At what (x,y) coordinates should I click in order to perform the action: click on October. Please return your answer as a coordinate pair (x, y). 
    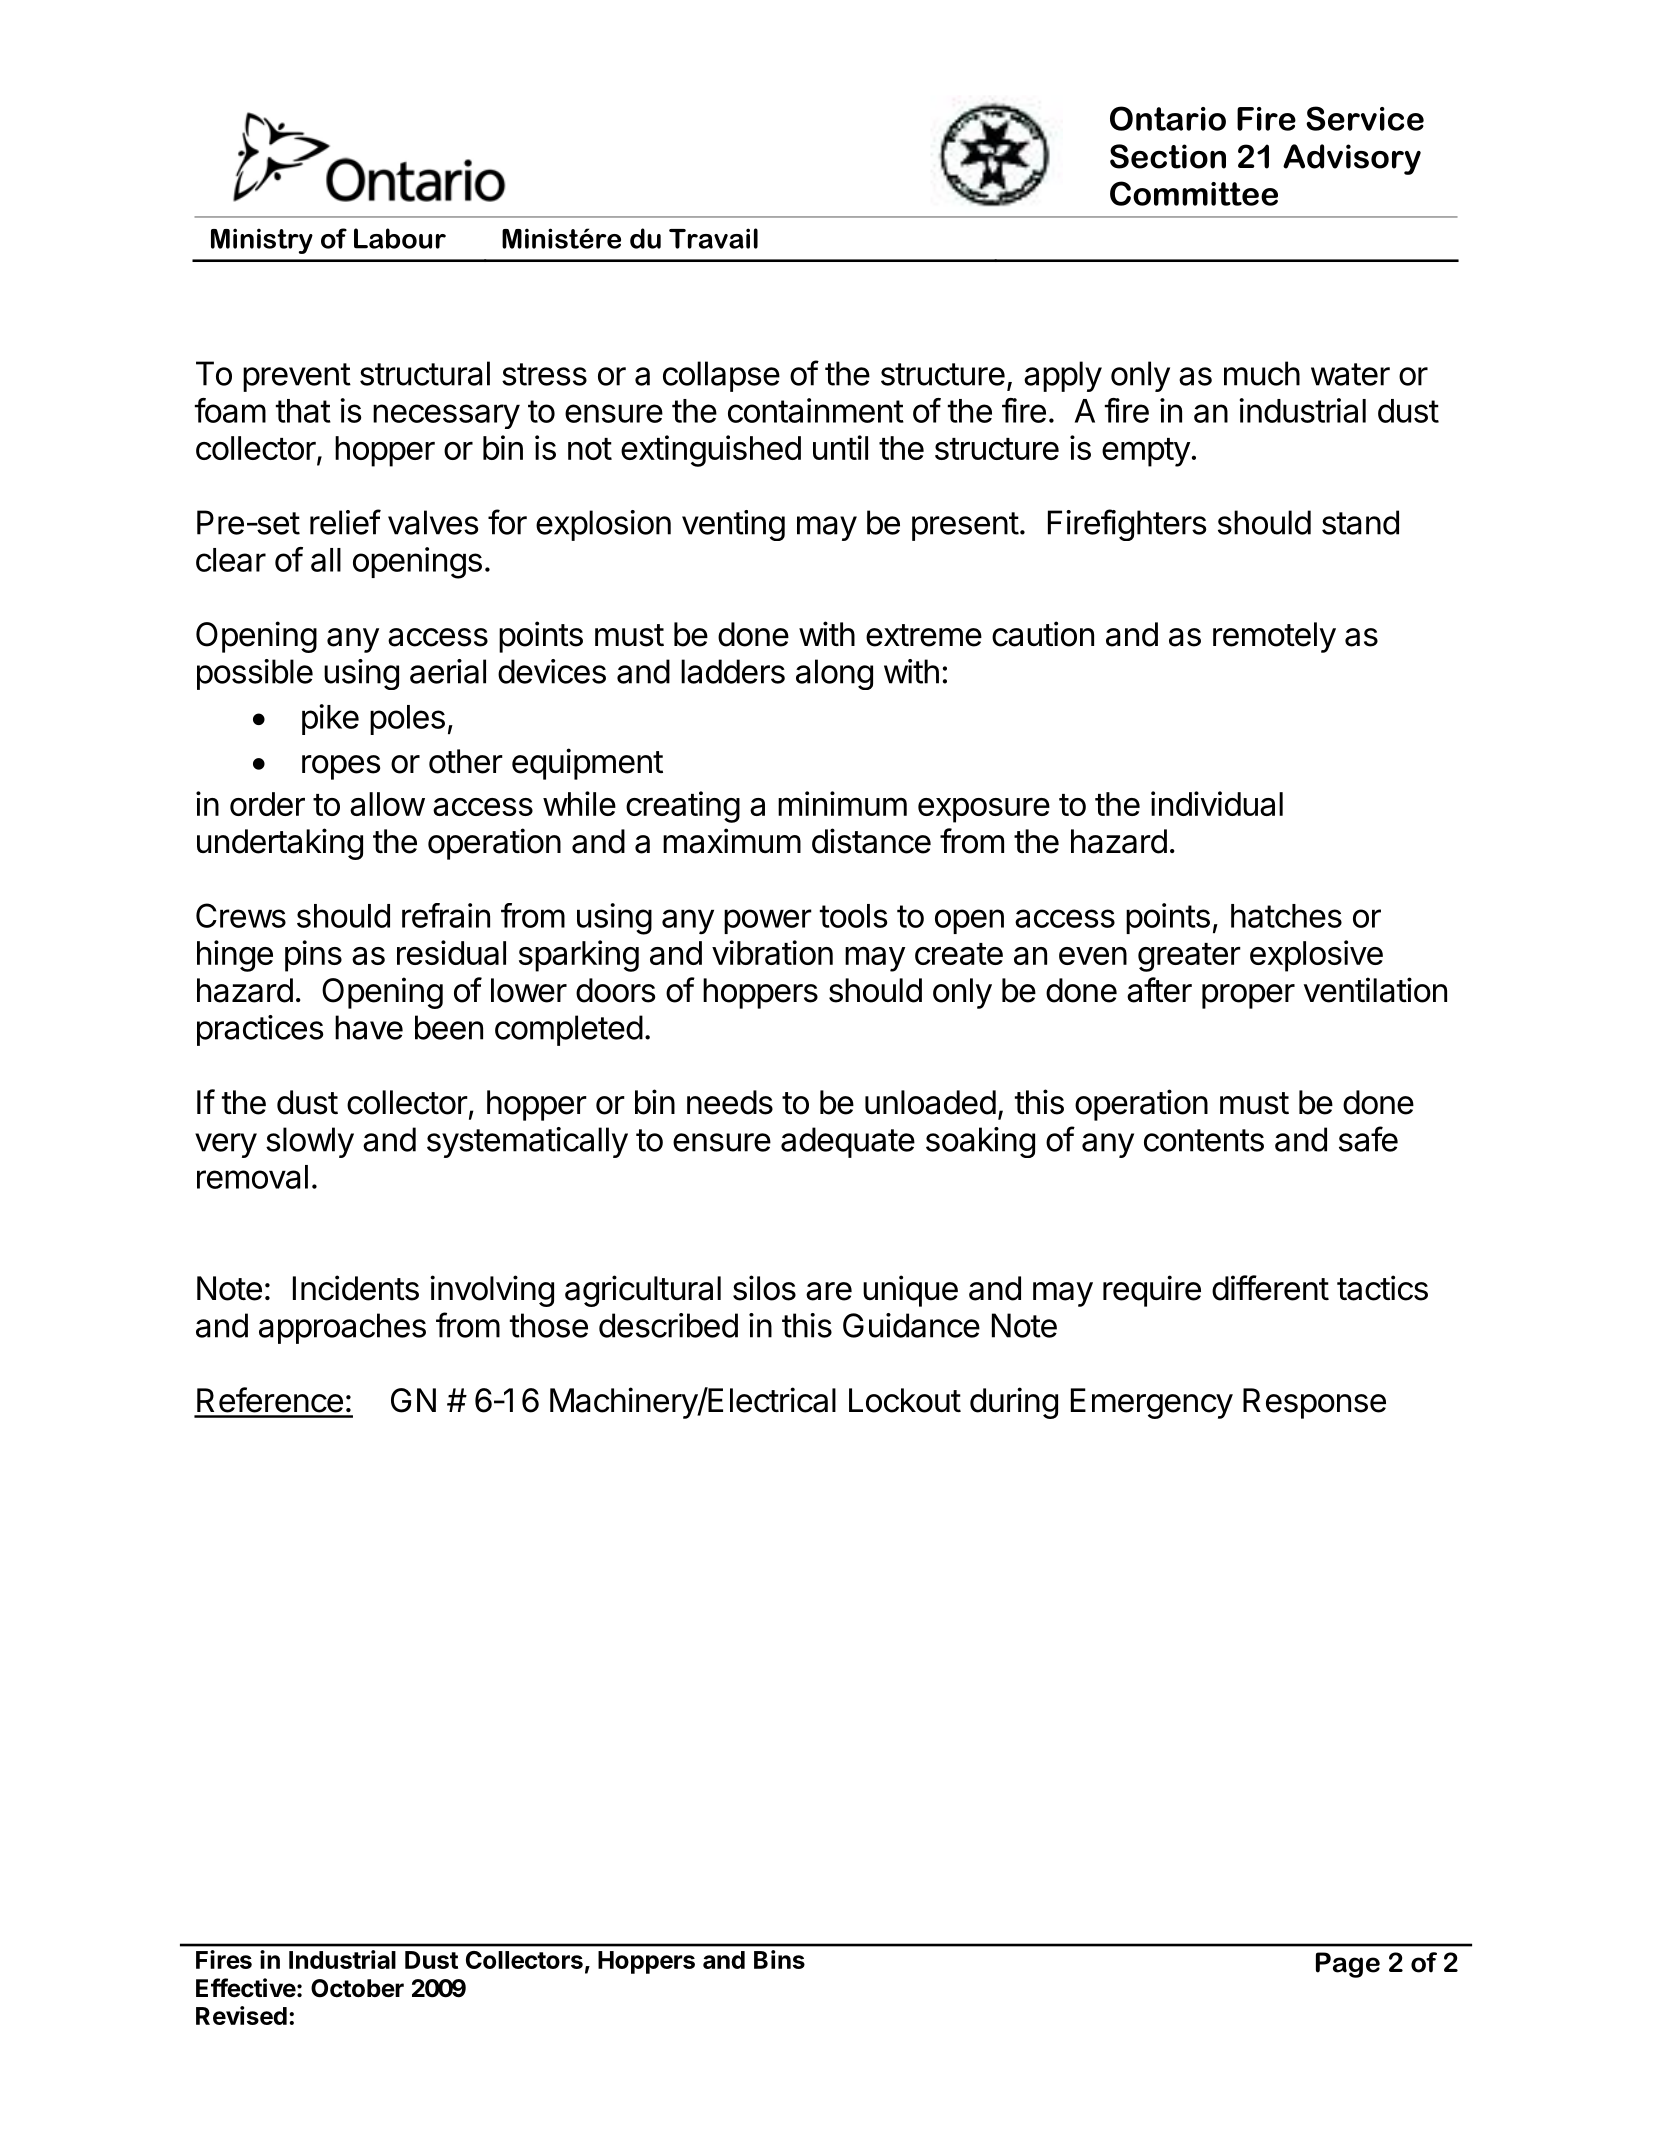
    Looking at the image, I should click on (357, 1988).
